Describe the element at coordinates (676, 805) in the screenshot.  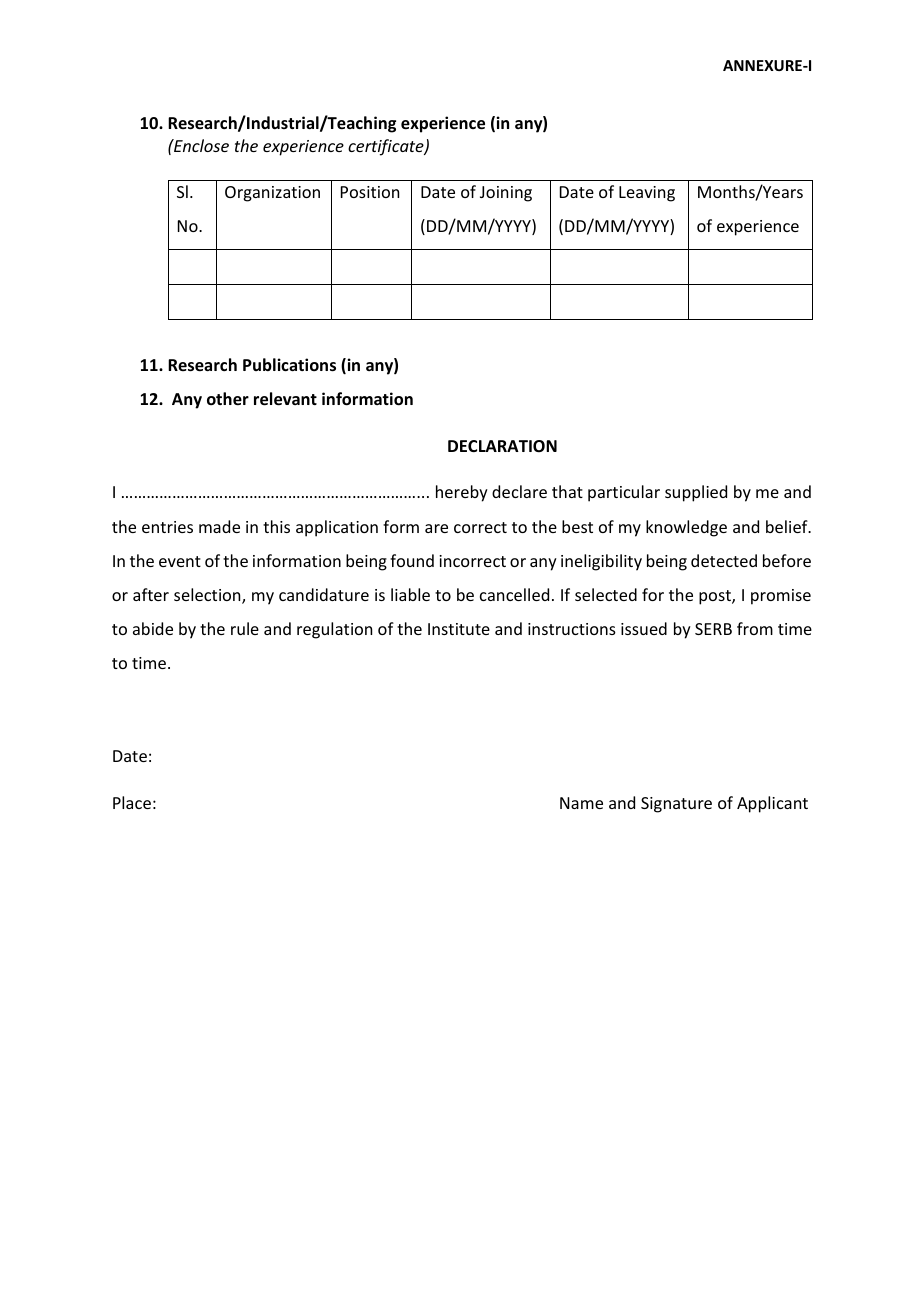
I see `Signature` at that location.
